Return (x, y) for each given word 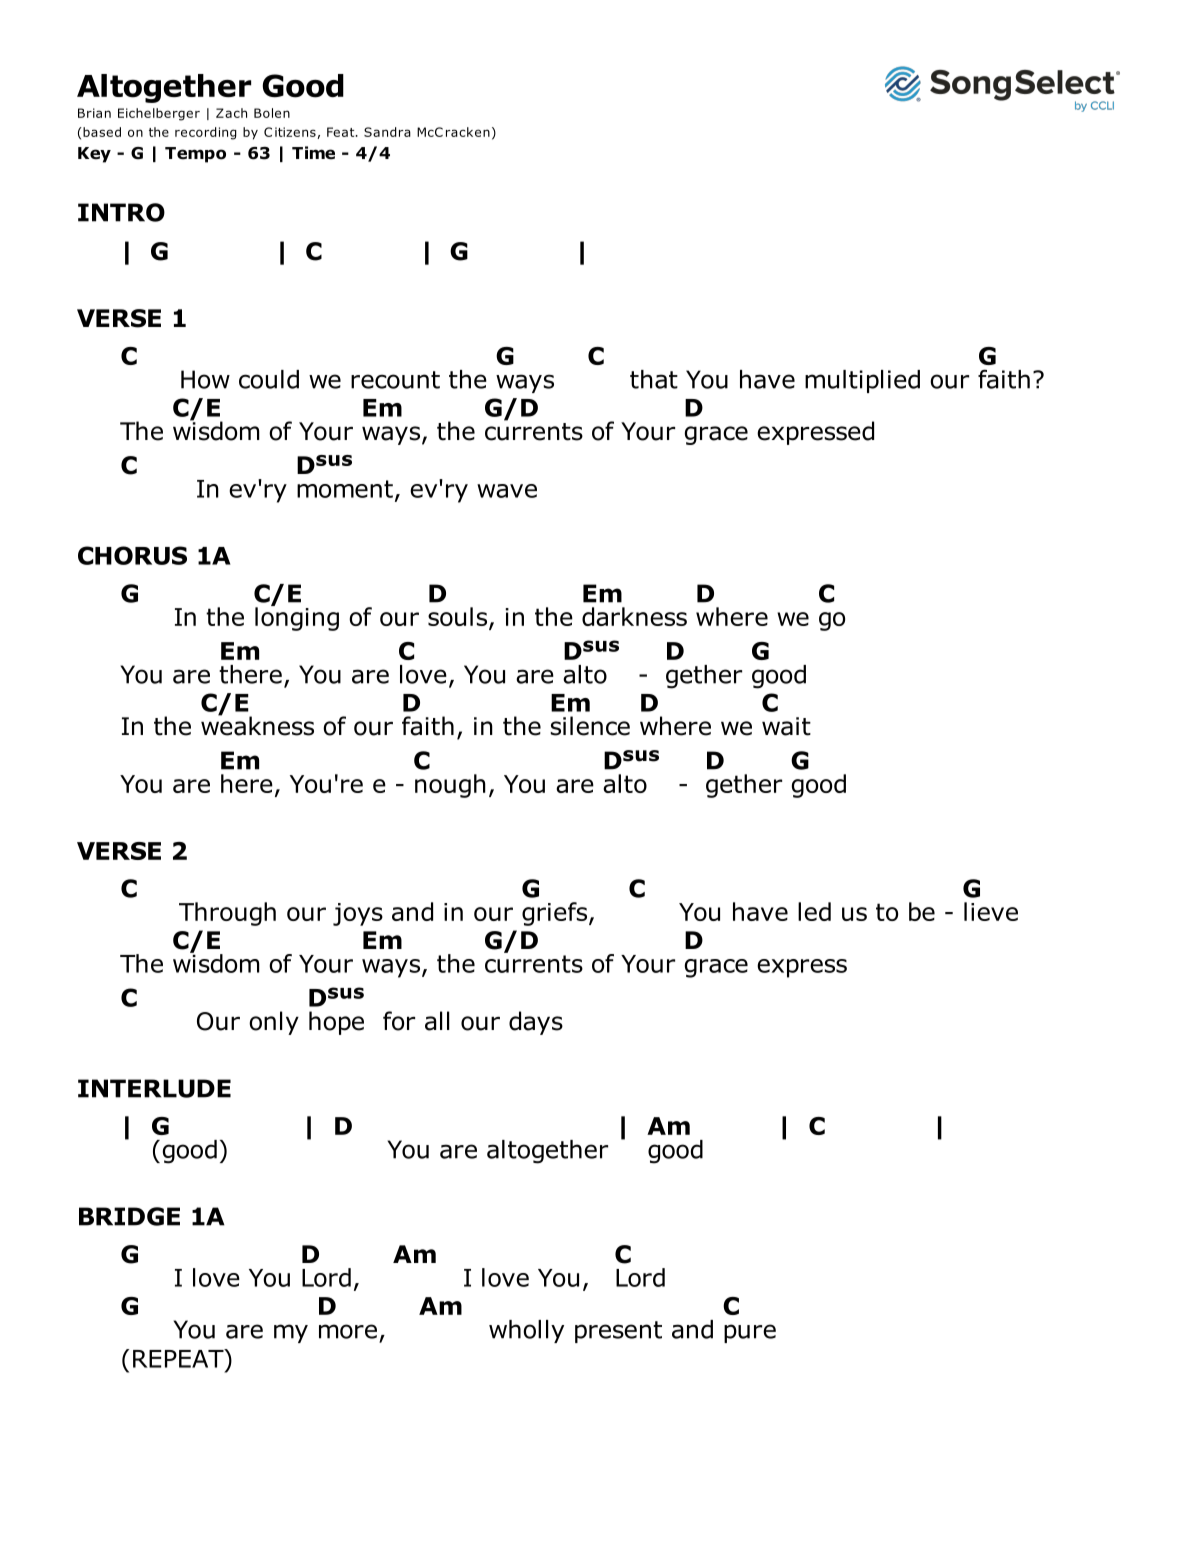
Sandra (387, 132)
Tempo (195, 155)
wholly (526, 1331)
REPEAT (179, 1358)
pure (750, 1333)
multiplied (862, 381)
